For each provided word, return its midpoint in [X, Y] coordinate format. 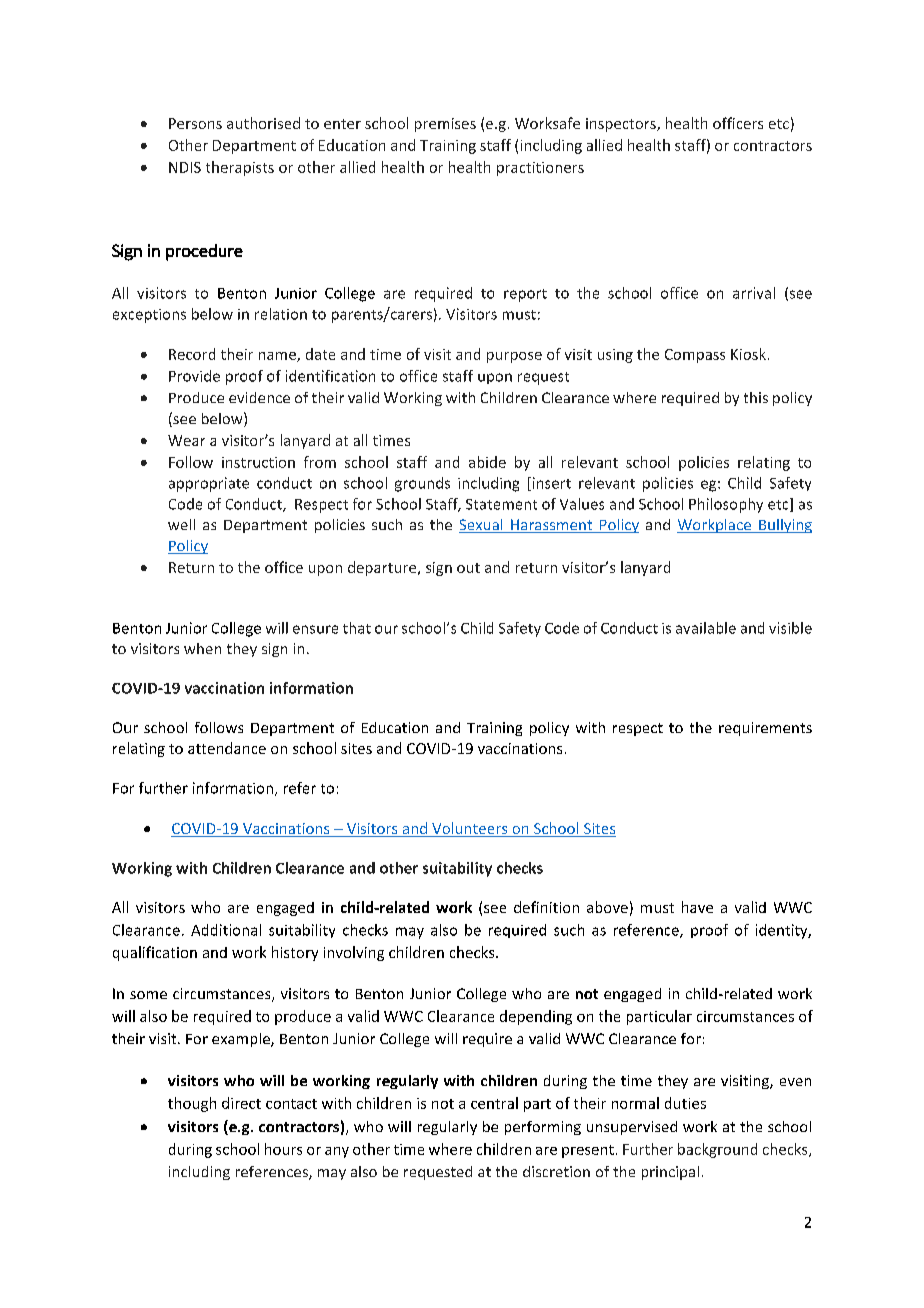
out [468, 568]
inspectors [622, 125]
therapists [240, 168]
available [706, 628]
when [202, 648]
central [494, 1103]
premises [445, 125]
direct [241, 1103]
